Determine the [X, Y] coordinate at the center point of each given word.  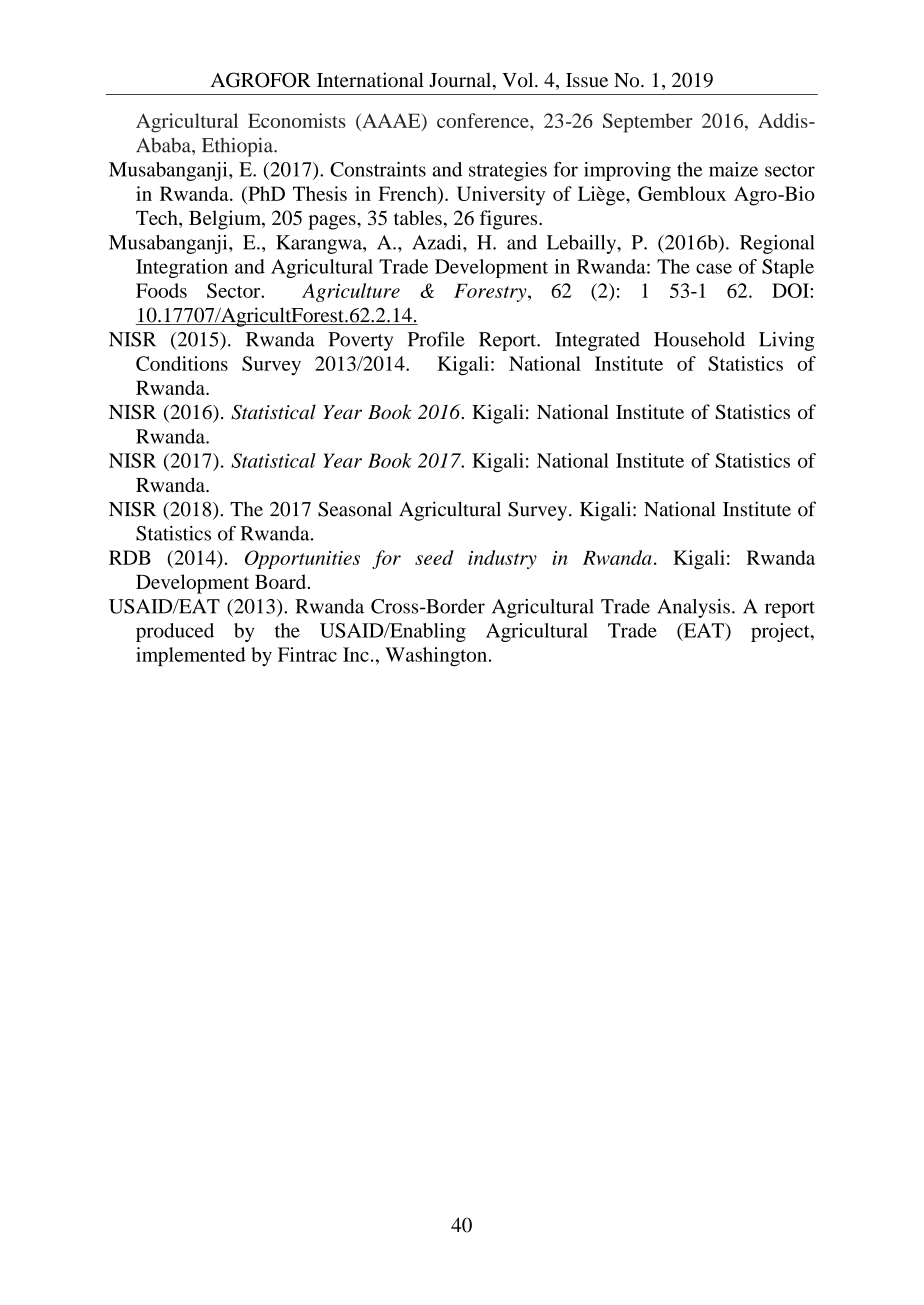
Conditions [182, 363]
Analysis [693, 608]
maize [733, 169]
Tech [158, 217]
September [648, 123]
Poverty [360, 341]
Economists [297, 120]
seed [434, 557]
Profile [436, 339]
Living [786, 341]
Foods [161, 290]
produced [175, 632]
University [501, 196]
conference [484, 120]
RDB [130, 557]
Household [699, 339]
